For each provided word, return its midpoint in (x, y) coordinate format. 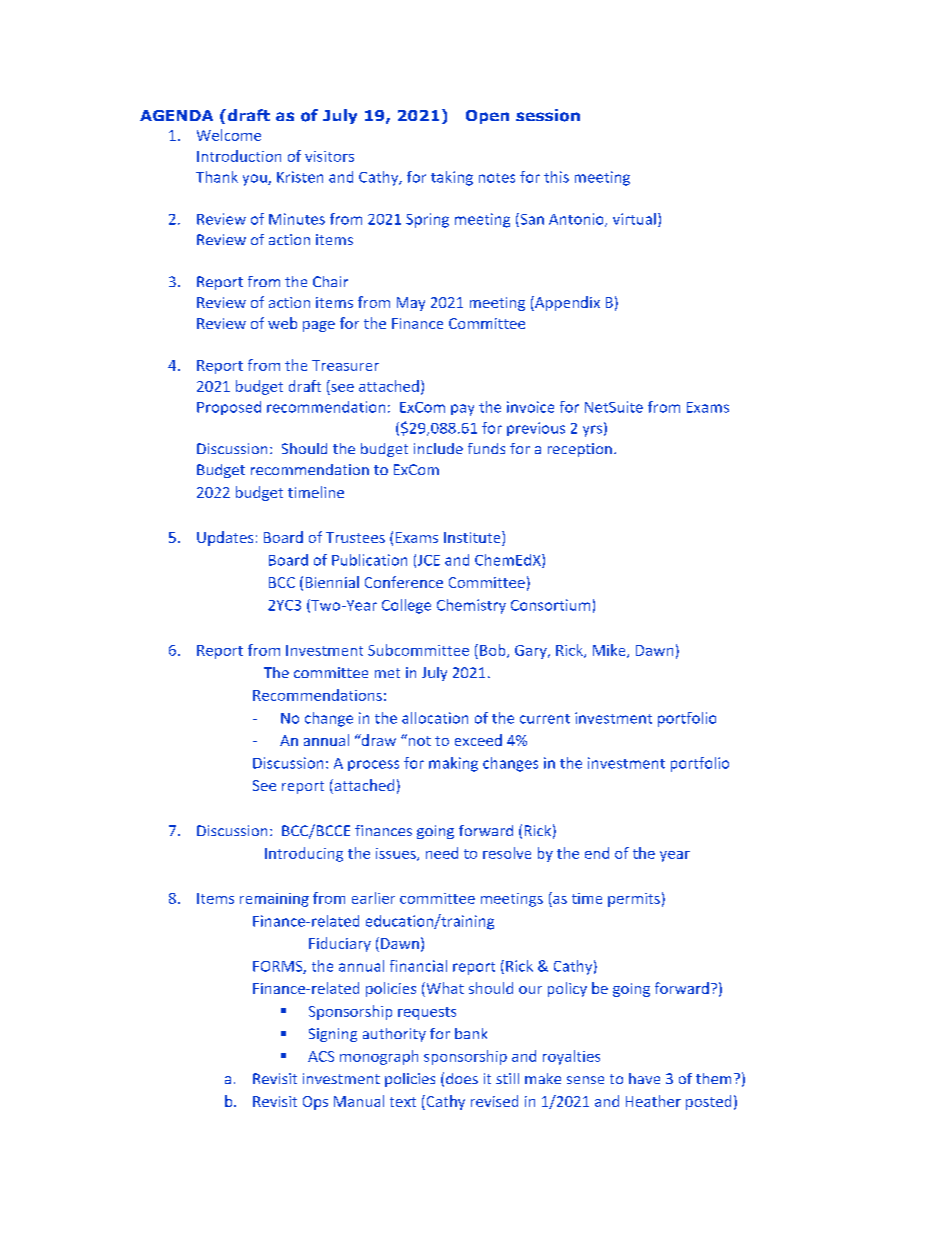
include (438, 448)
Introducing (304, 854)
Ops (315, 1103)
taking (452, 178)
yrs (592, 431)
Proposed (229, 408)
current (545, 719)
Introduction (239, 156)
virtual (634, 219)
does (462, 1078)
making (453, 764)
